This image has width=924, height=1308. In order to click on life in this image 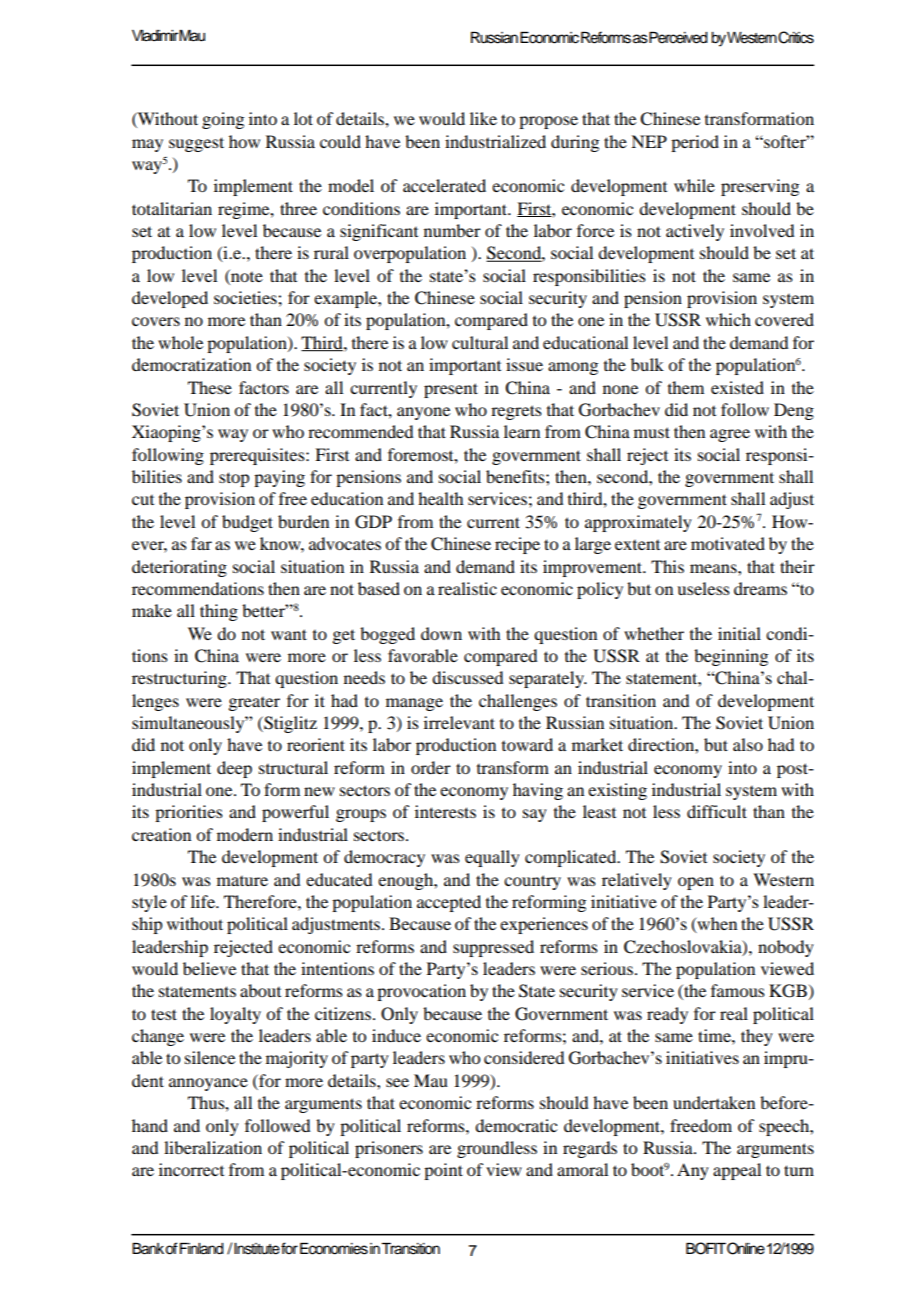, I will do `click(204, 901)`.
